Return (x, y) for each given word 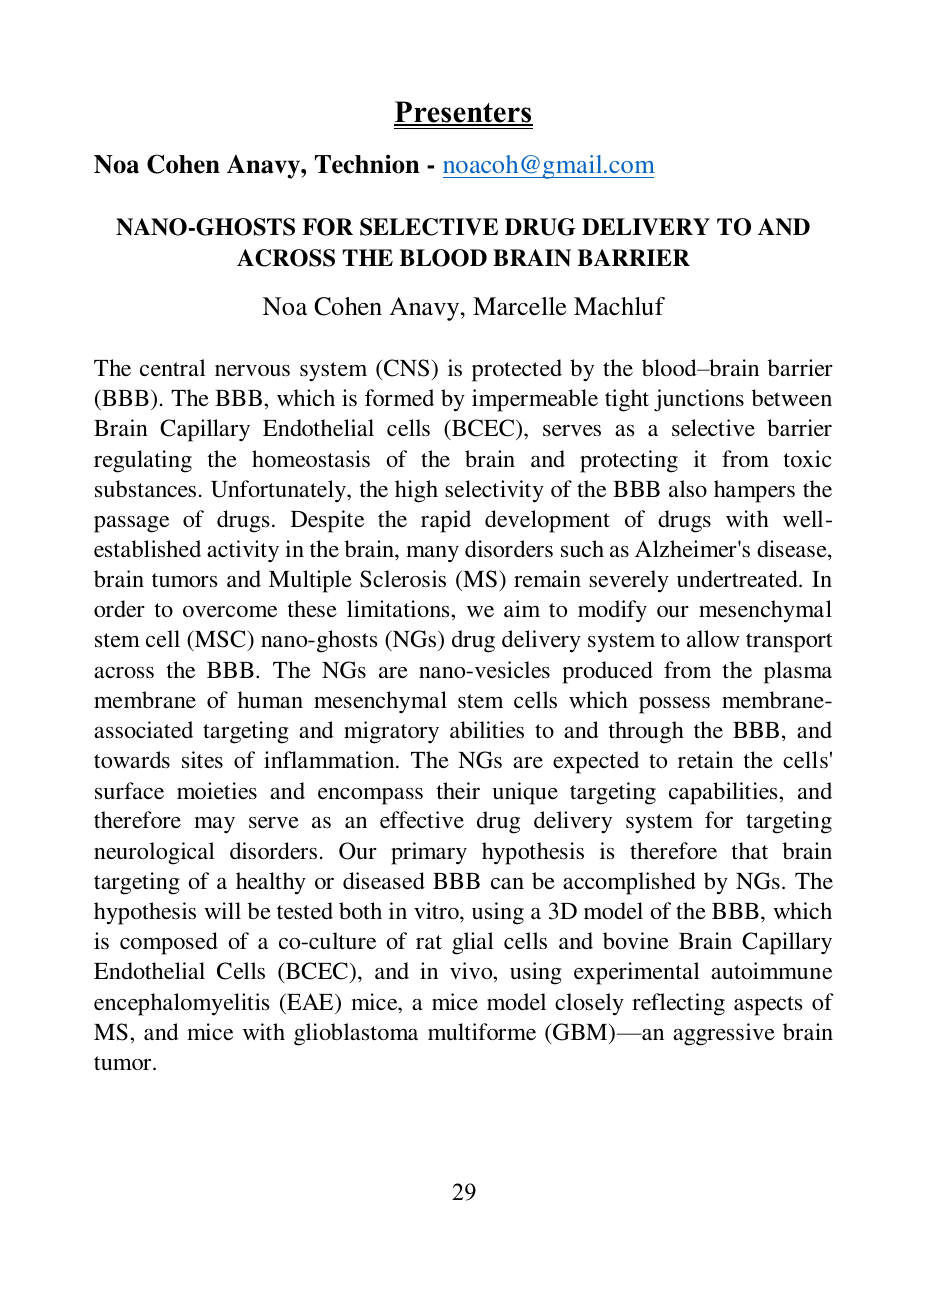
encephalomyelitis (181, 1004)
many (432, 554)
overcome (230, 611)
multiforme (482, 1031)
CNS (405, 368)
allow (713, 638)
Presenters (463, 113)
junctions (699, 400)
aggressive (724, 1034)
